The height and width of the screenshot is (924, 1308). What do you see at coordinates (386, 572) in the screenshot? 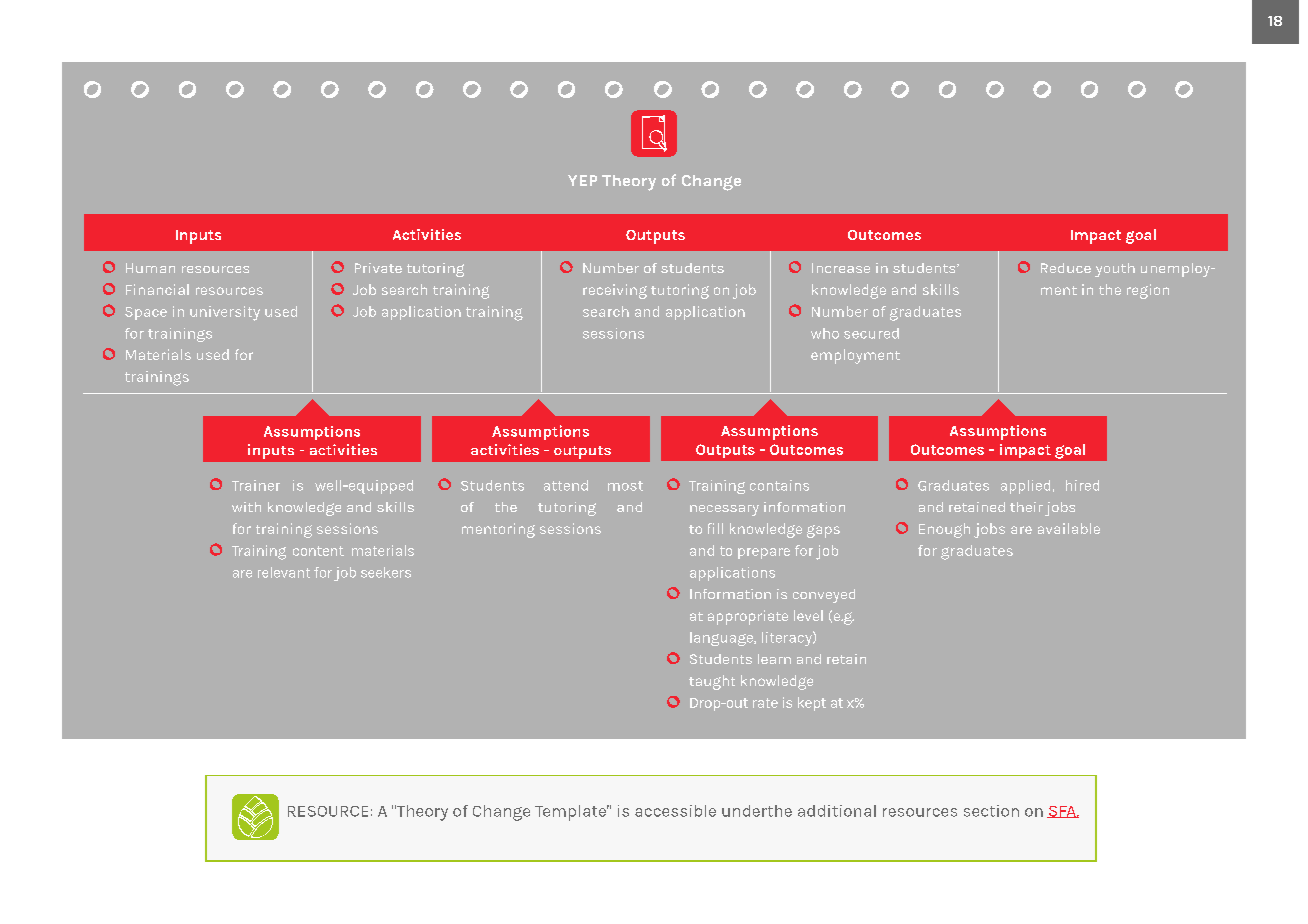
I see `seekers` at bounding box center [386, 572].
